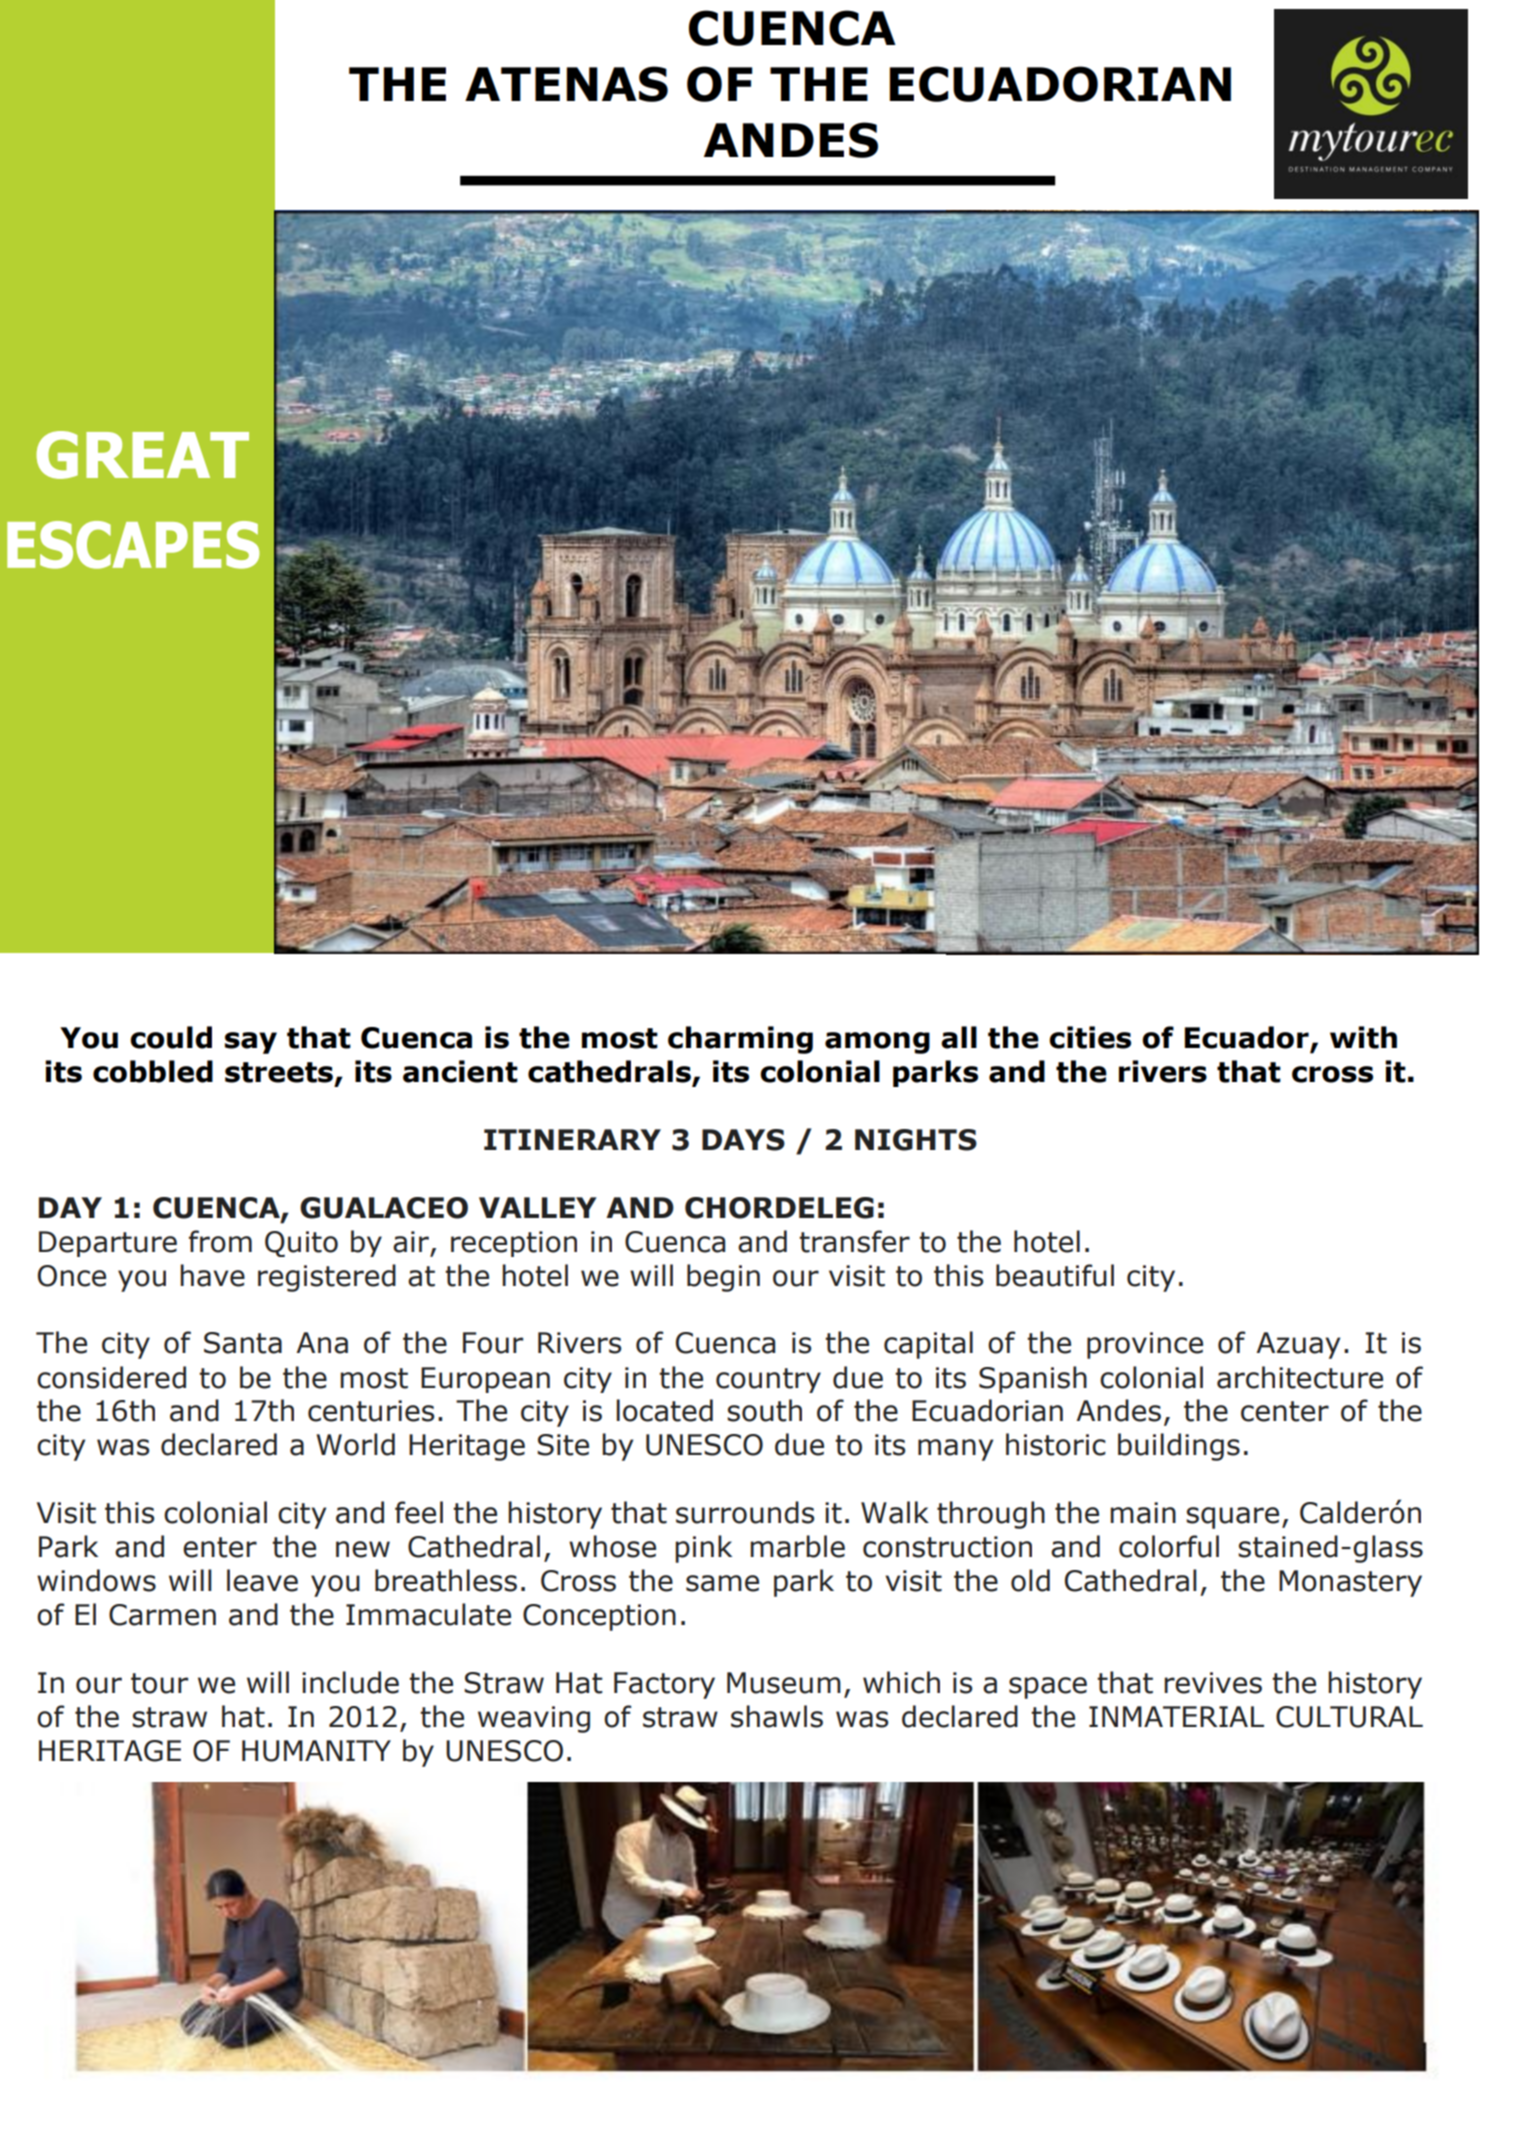 The width and height of the screenshot is (1513, 2140). I want to click on DAYS, so click(743, 1140).
